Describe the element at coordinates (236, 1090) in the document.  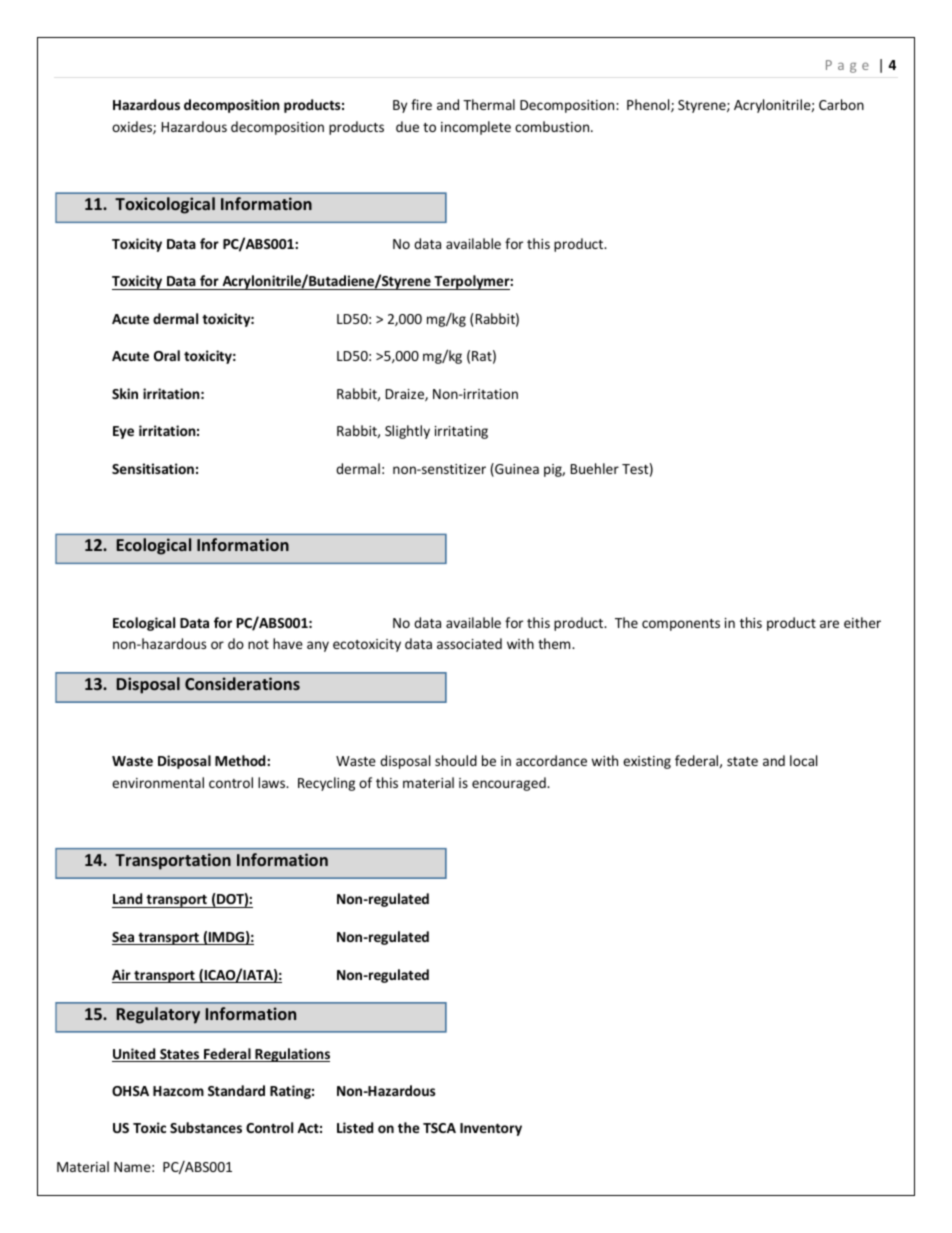
I see `Standard` at that location.
